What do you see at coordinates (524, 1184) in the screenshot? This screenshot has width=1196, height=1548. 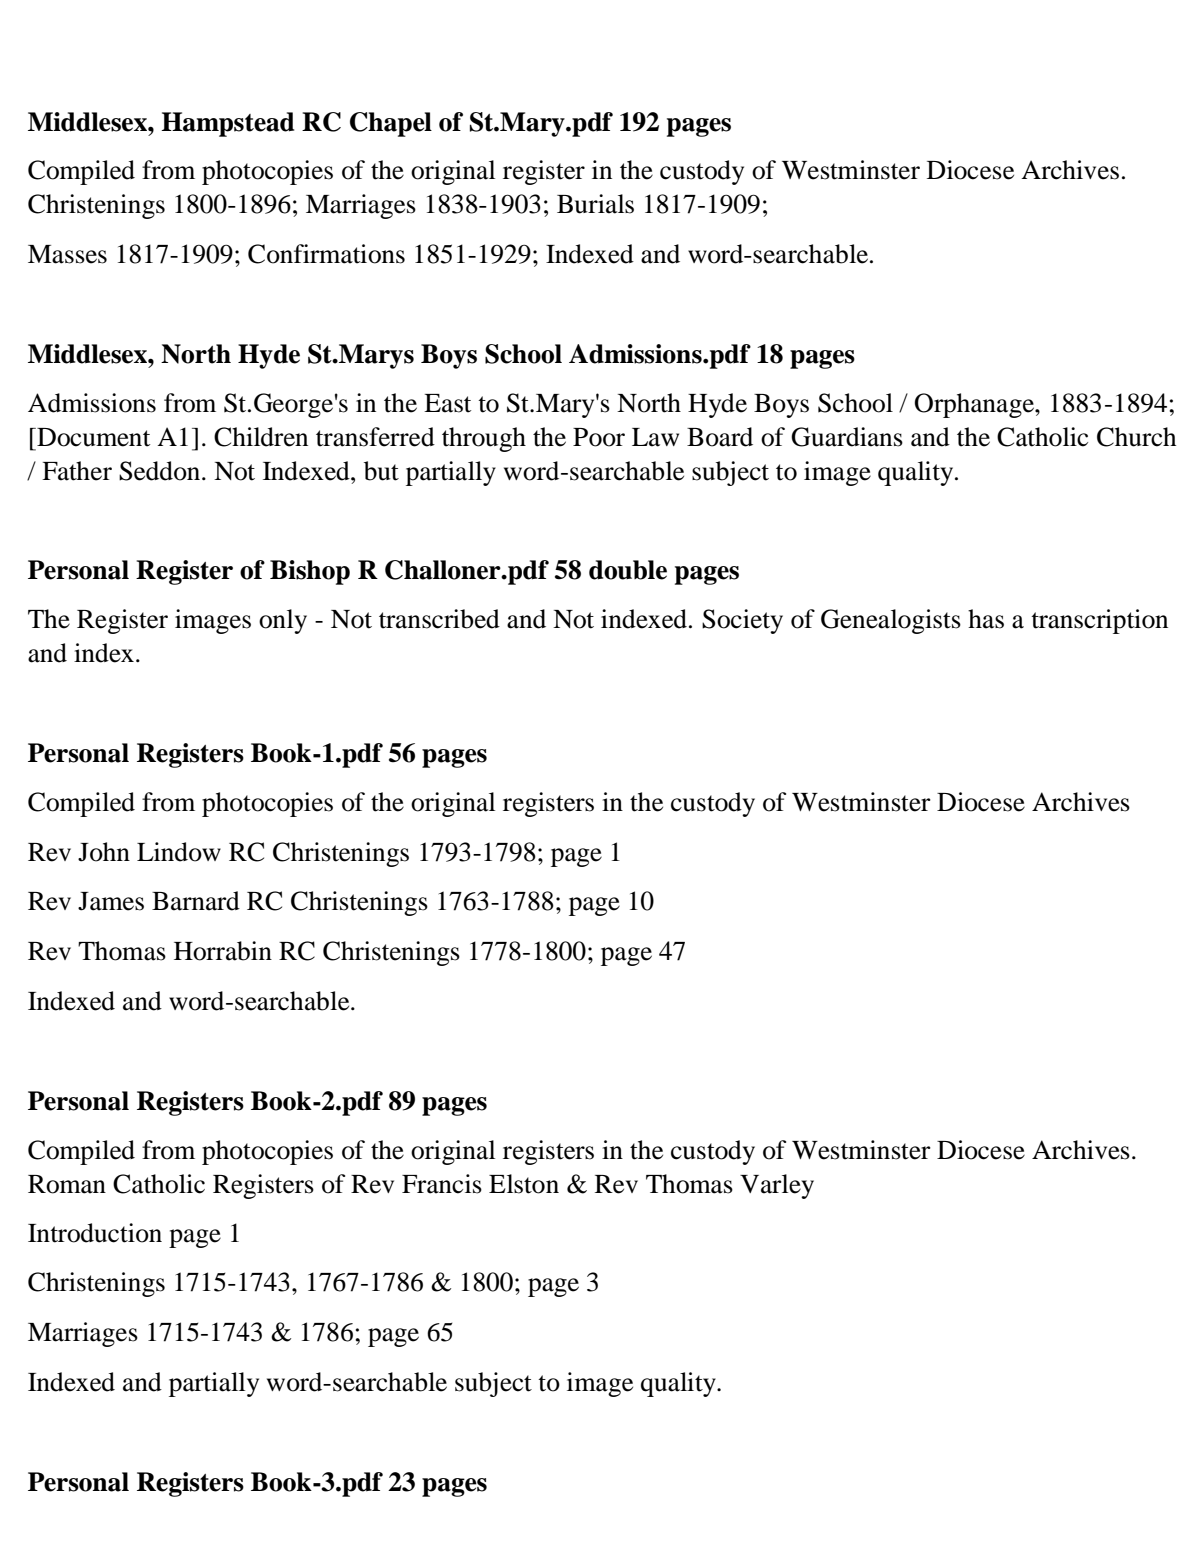 I see `Elston` at bounding box center [524, 1184].
